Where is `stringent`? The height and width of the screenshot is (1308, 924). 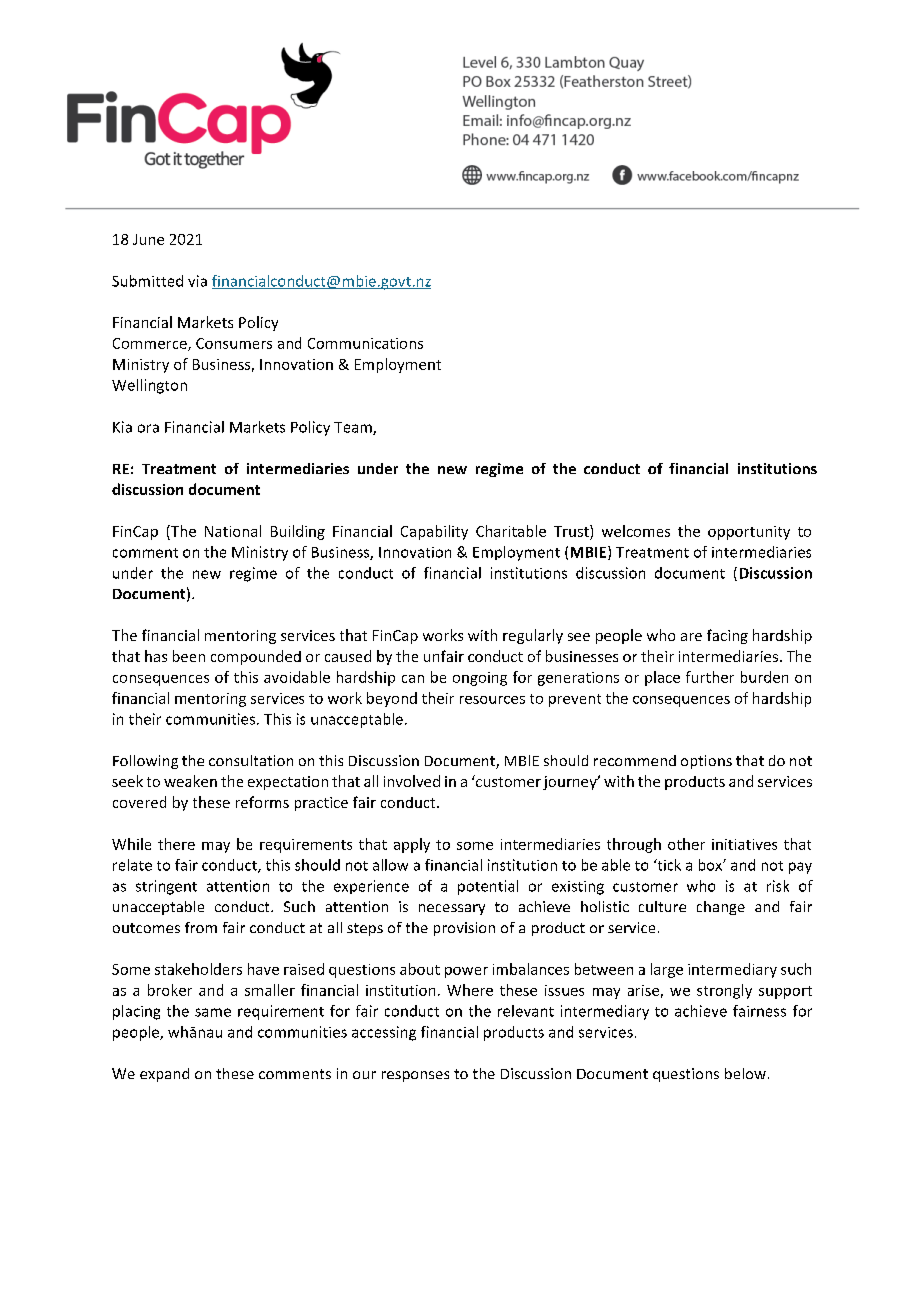 stringent is located at coordinates (166, 887).
